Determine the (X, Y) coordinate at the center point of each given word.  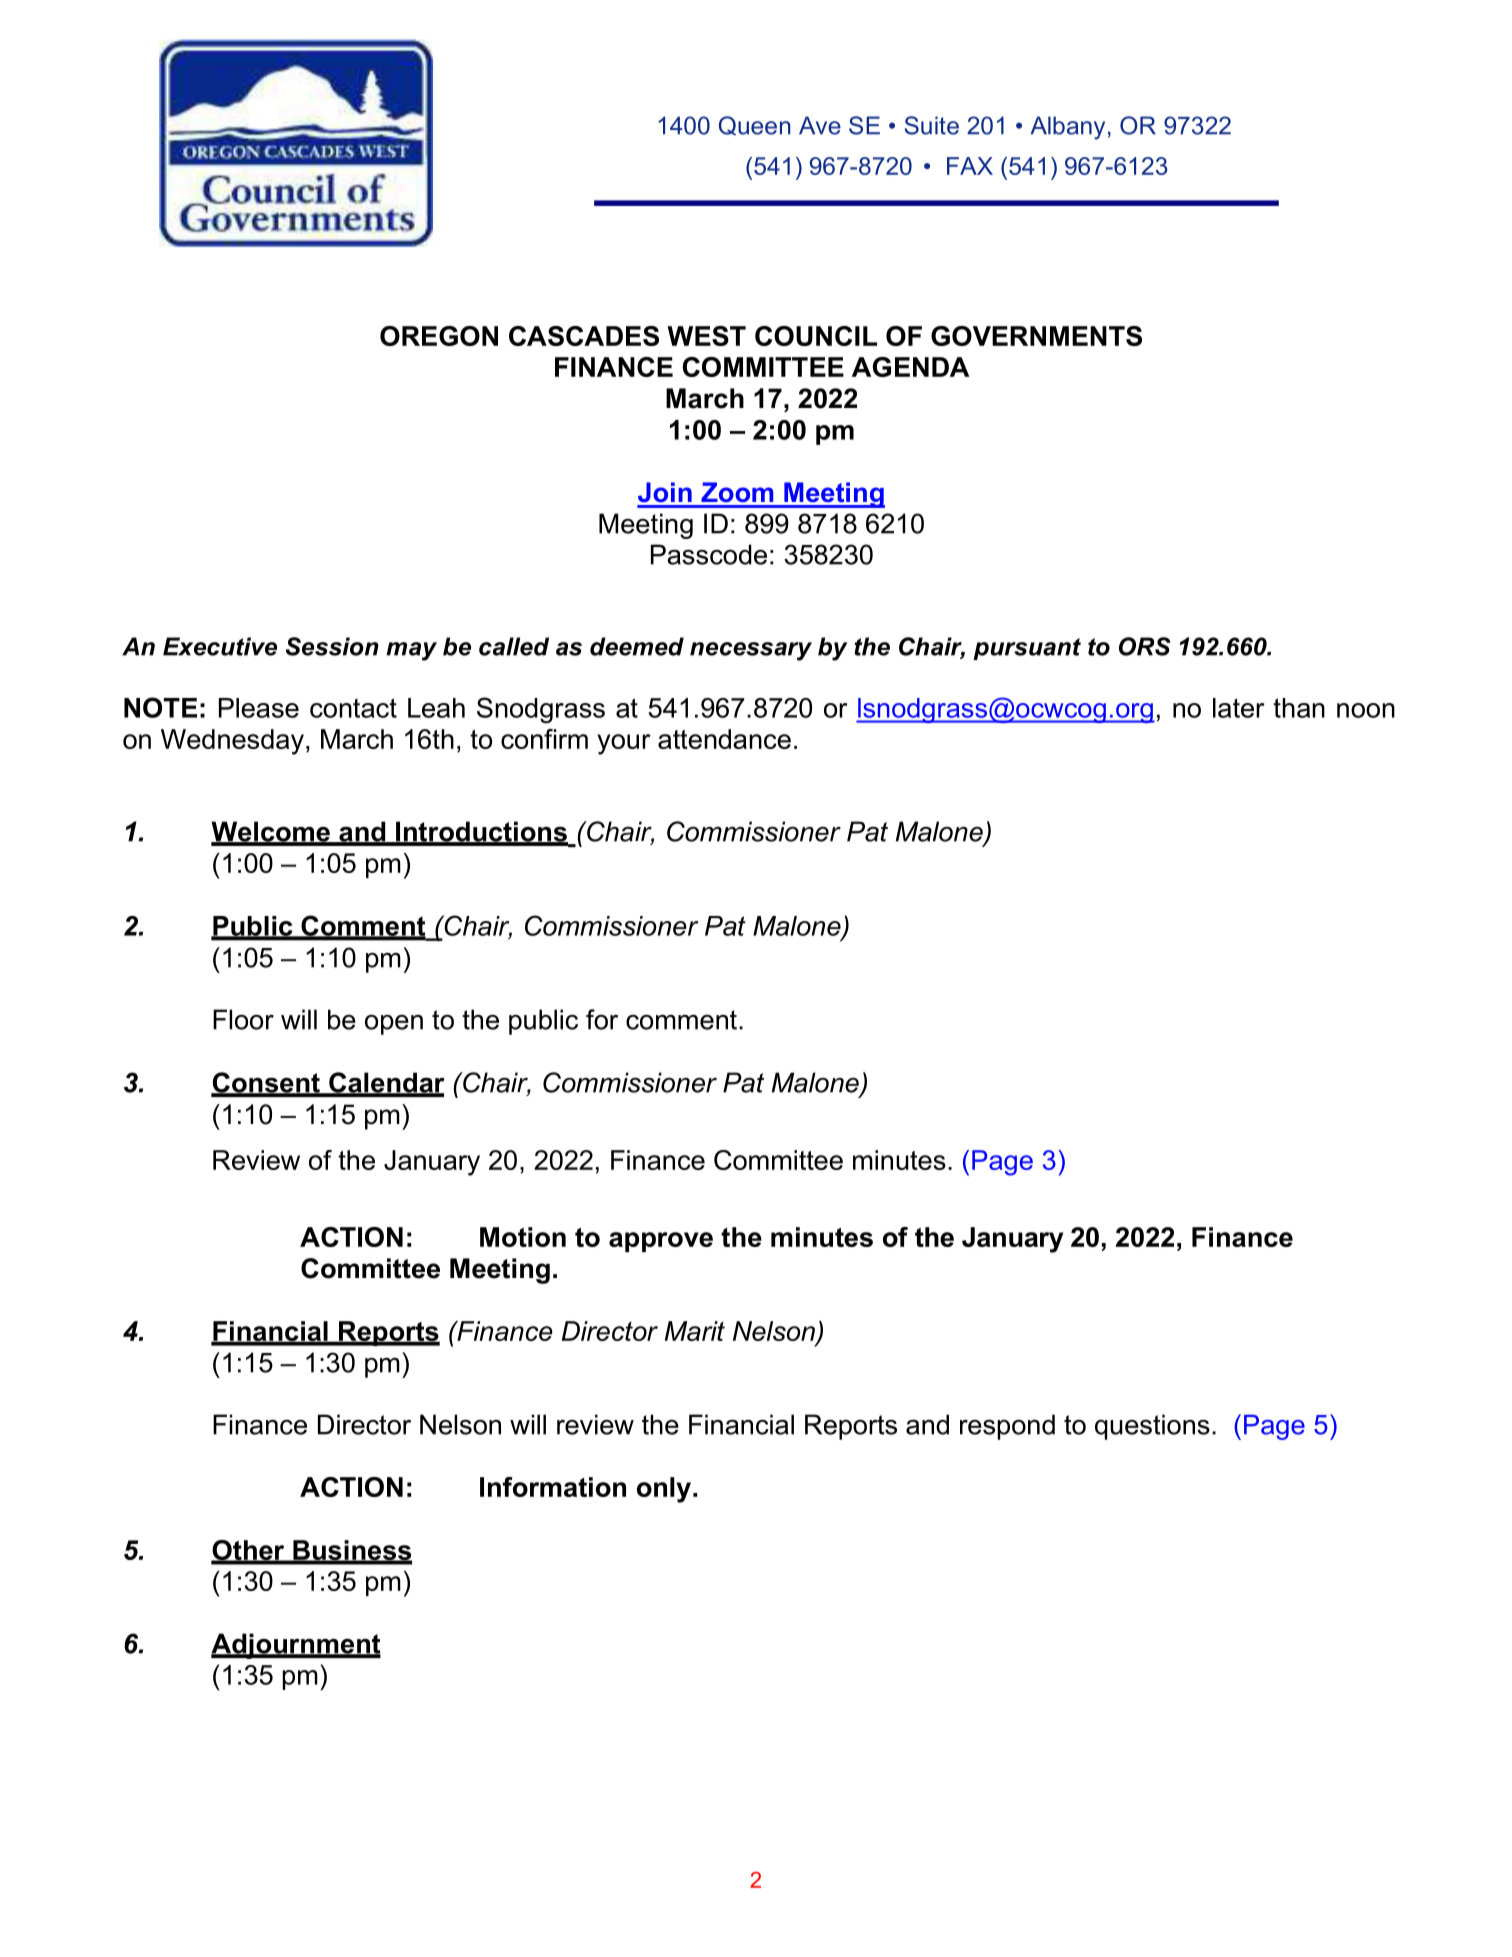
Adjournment (296, 1646)
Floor (243, 1019)
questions (1152, 1427)
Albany (1068, 128)
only (664, 1490)
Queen (754, 125)
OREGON (439, 336)
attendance (724, 739)
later (1239, 708)
